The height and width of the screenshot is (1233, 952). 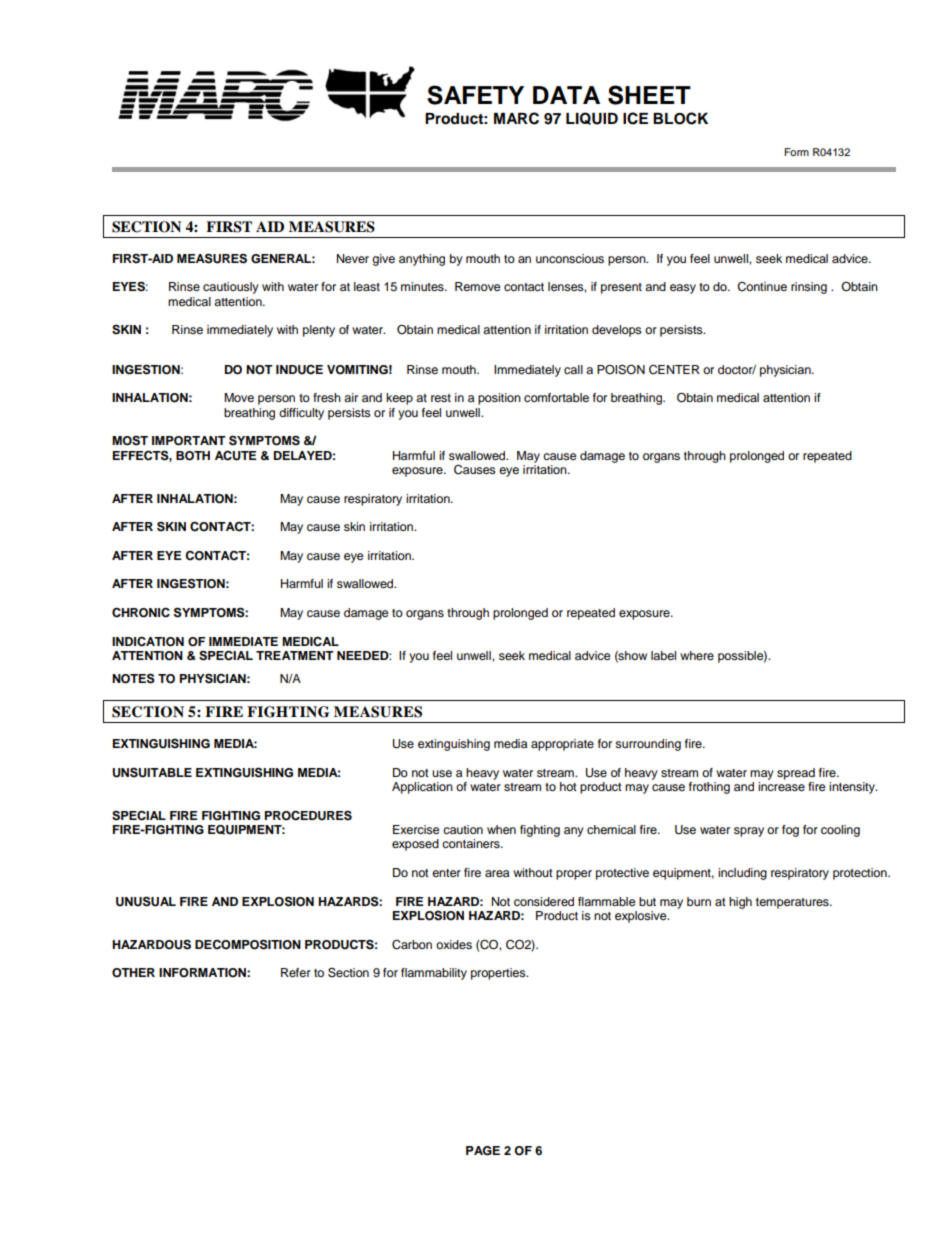 I want to click on cautiously, so click(x=231, y=288).
